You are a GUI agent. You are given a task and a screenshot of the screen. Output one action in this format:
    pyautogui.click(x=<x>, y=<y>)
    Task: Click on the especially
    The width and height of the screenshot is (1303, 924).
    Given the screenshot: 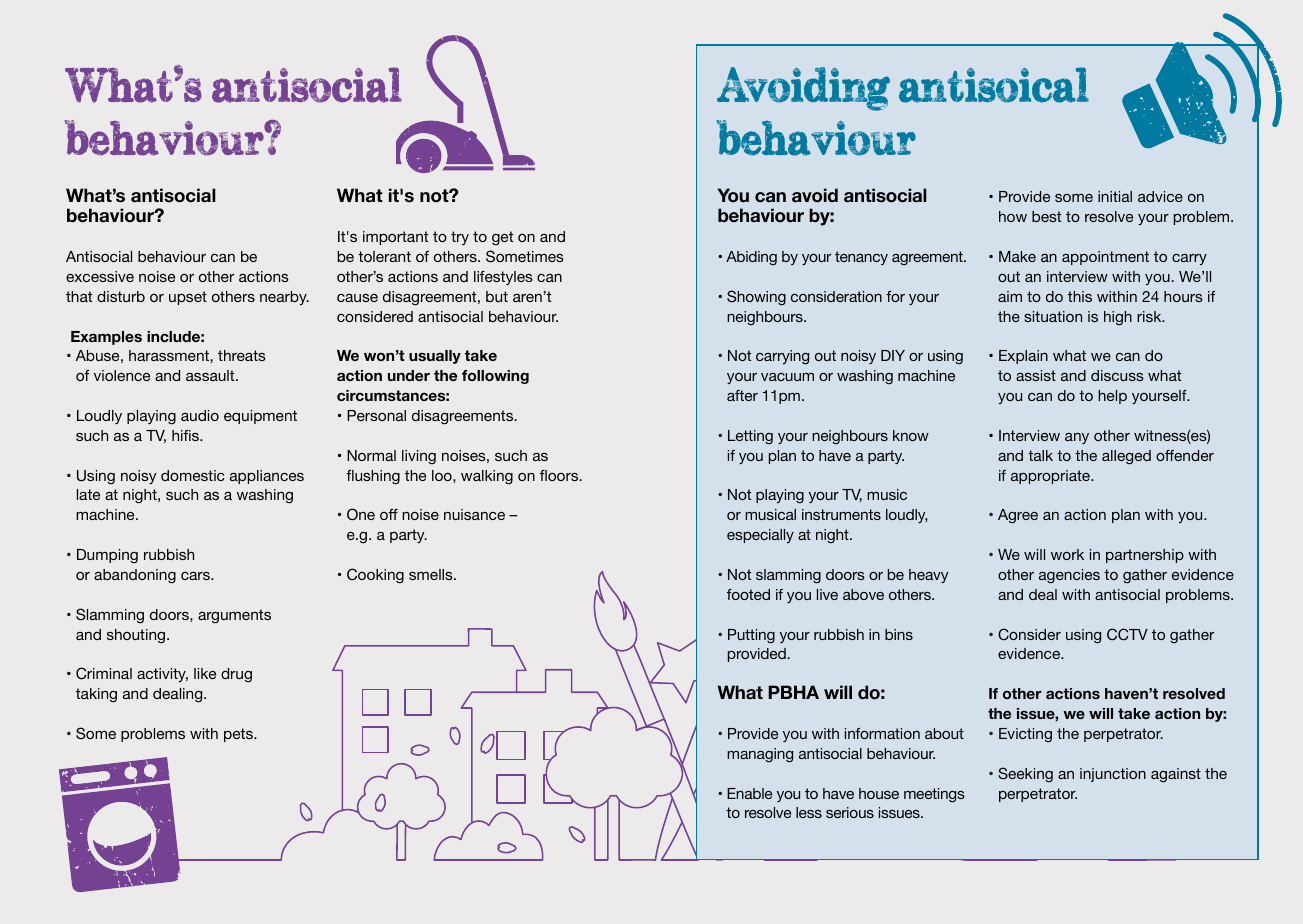 What is the action you would take?
    pyautogui.click(x=760, y=536)
